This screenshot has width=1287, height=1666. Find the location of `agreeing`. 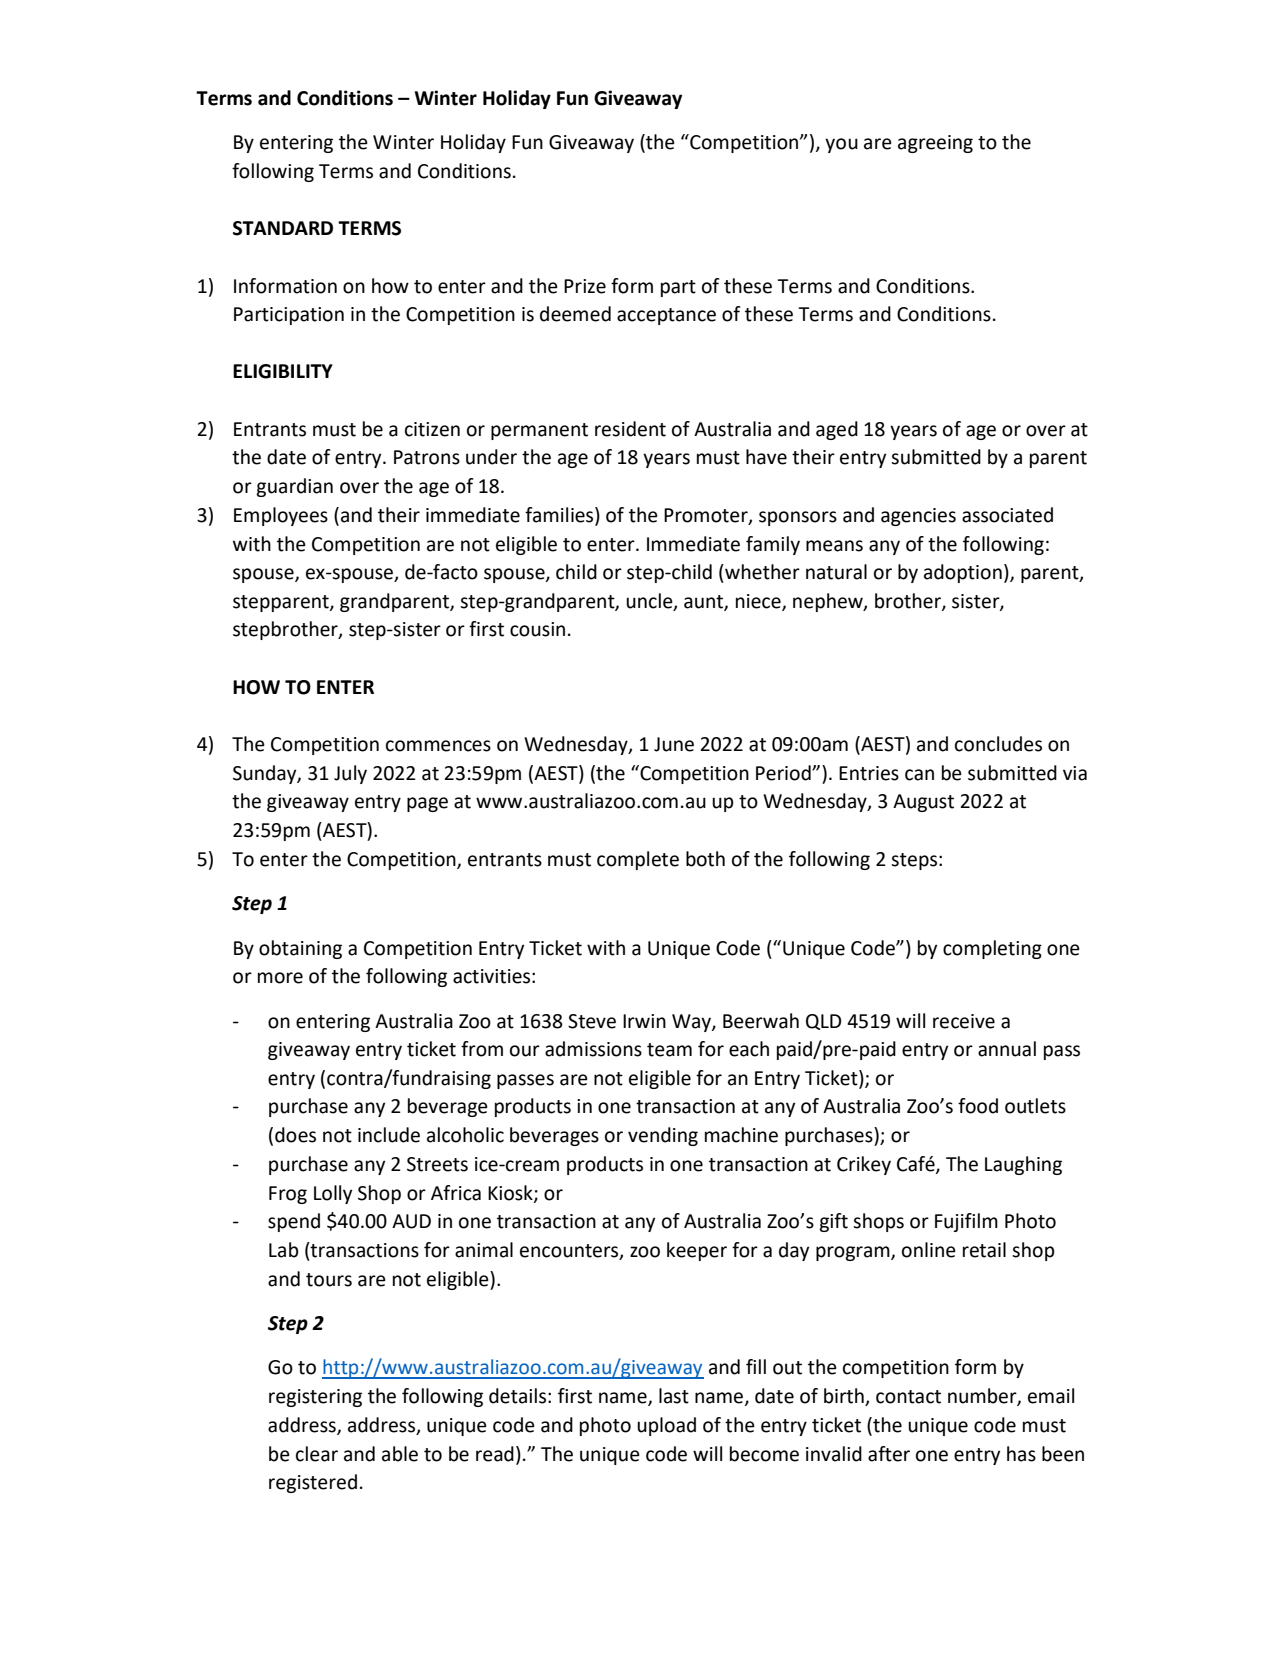

agreeing is located at coordinates (935, 144).
